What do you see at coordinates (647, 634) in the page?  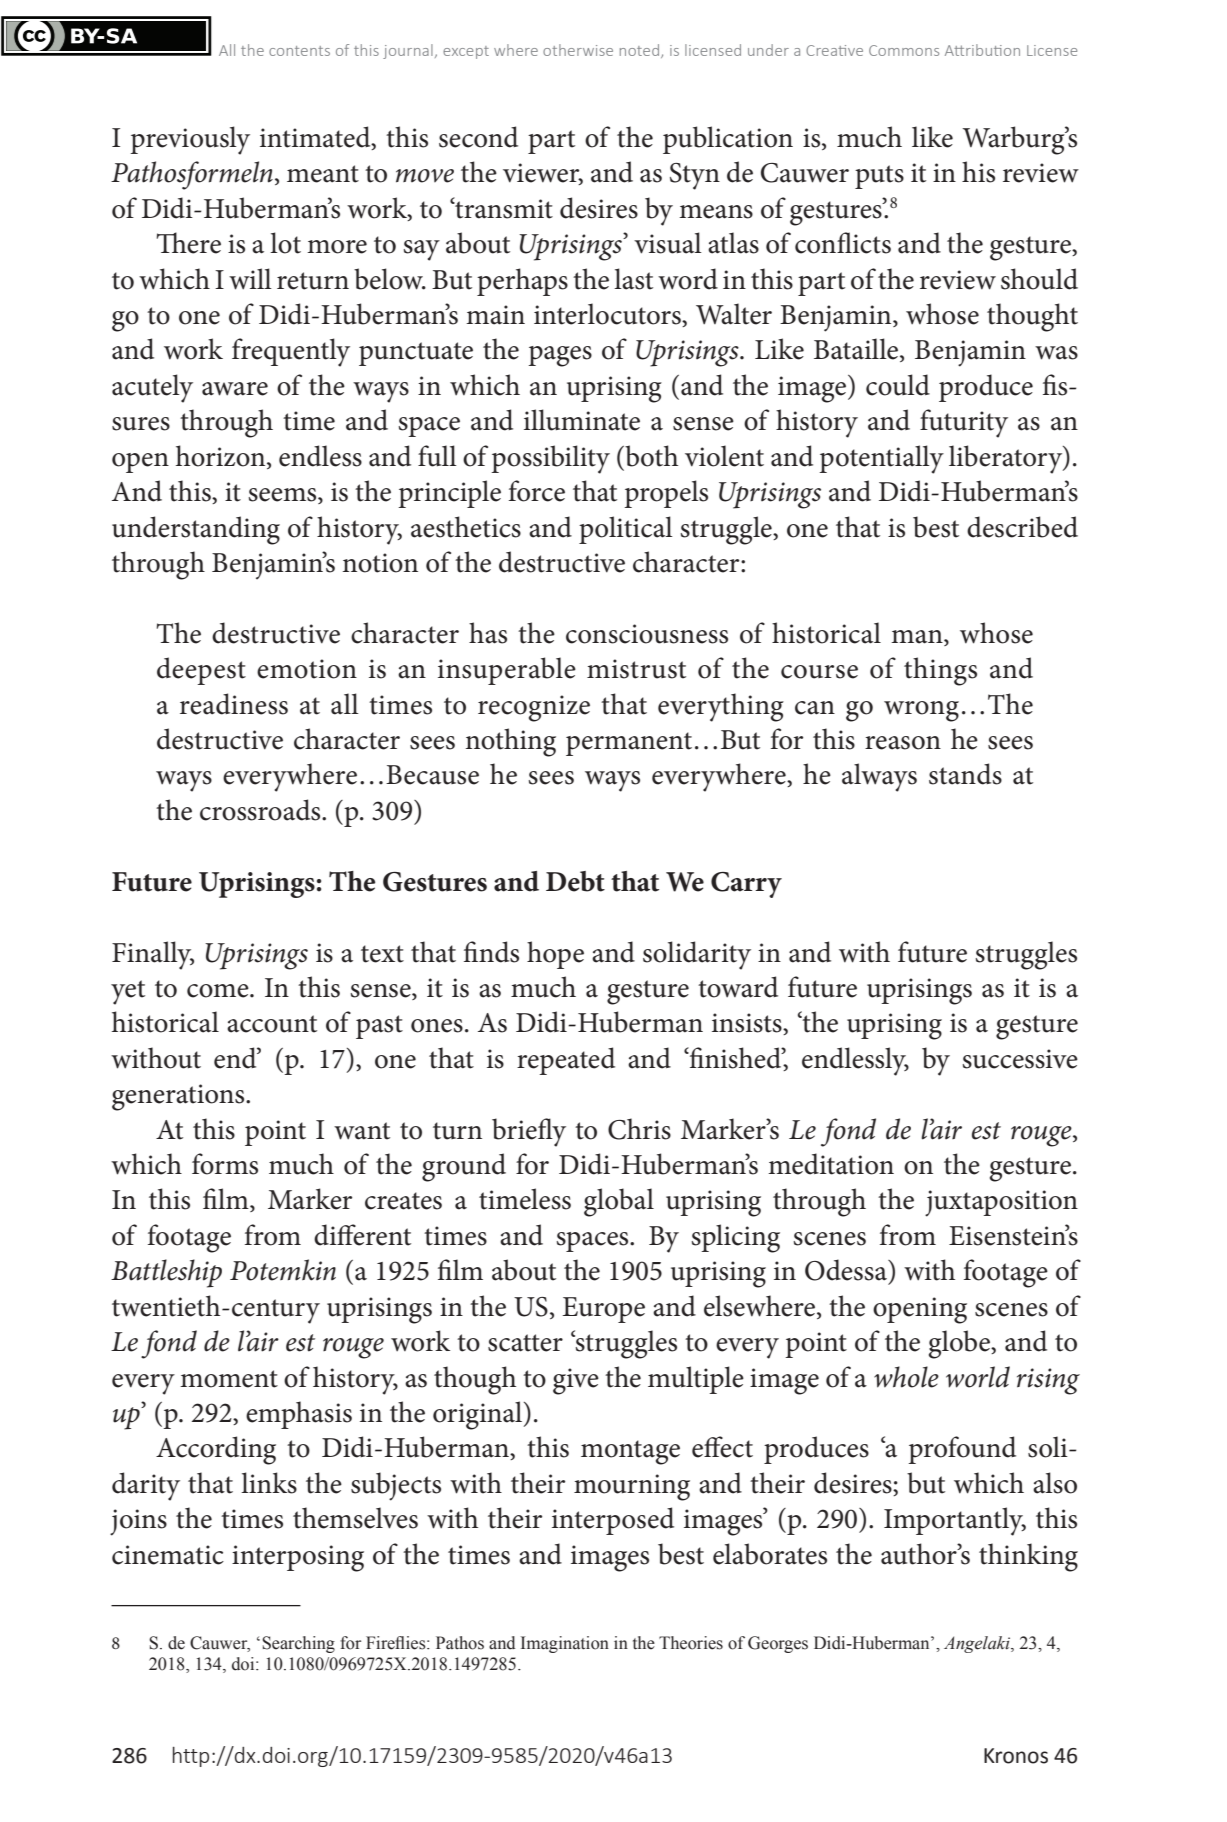 I see `consciousness` at bounding box center [647, 634].
